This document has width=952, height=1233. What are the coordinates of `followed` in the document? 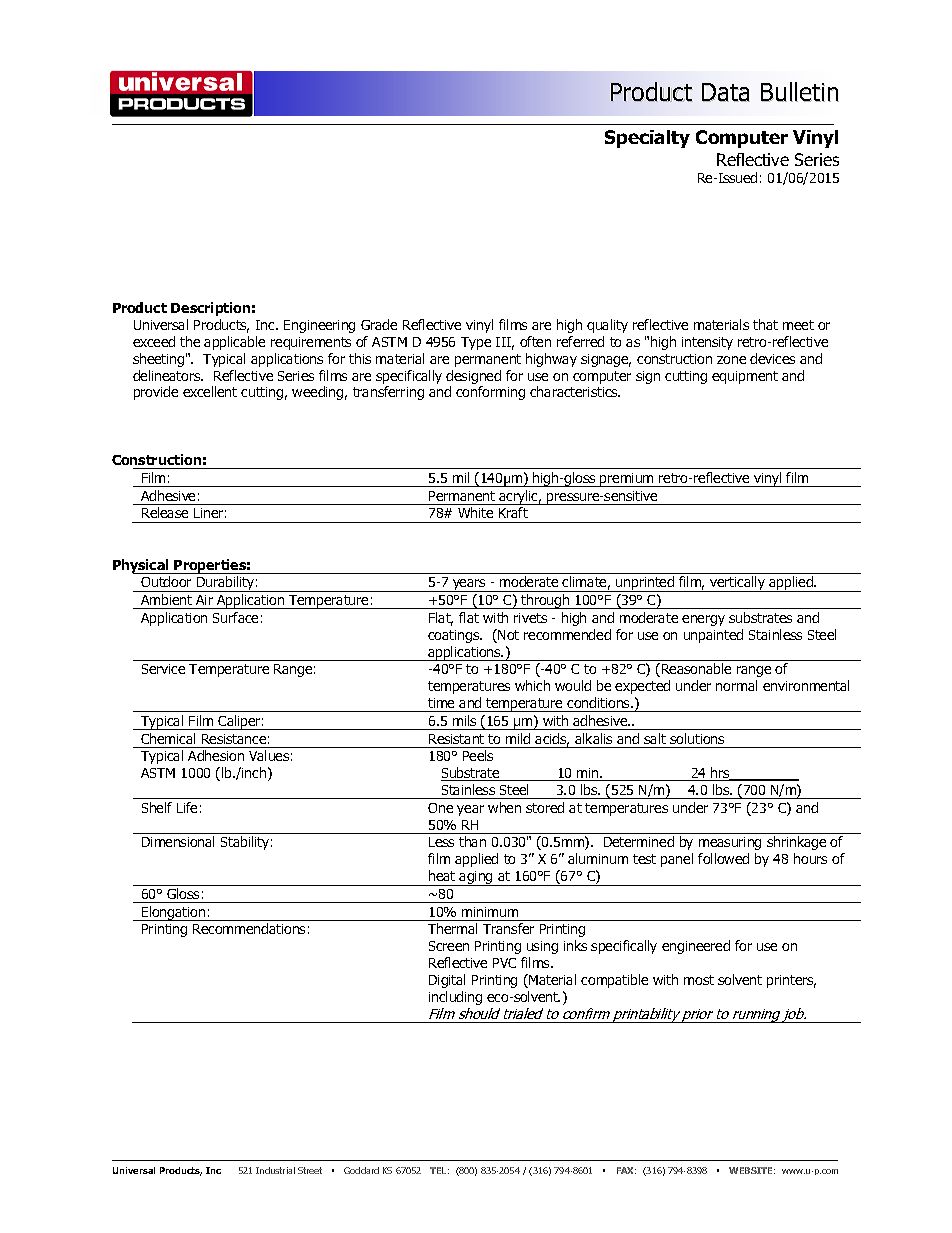 It's located at (723, 858).
